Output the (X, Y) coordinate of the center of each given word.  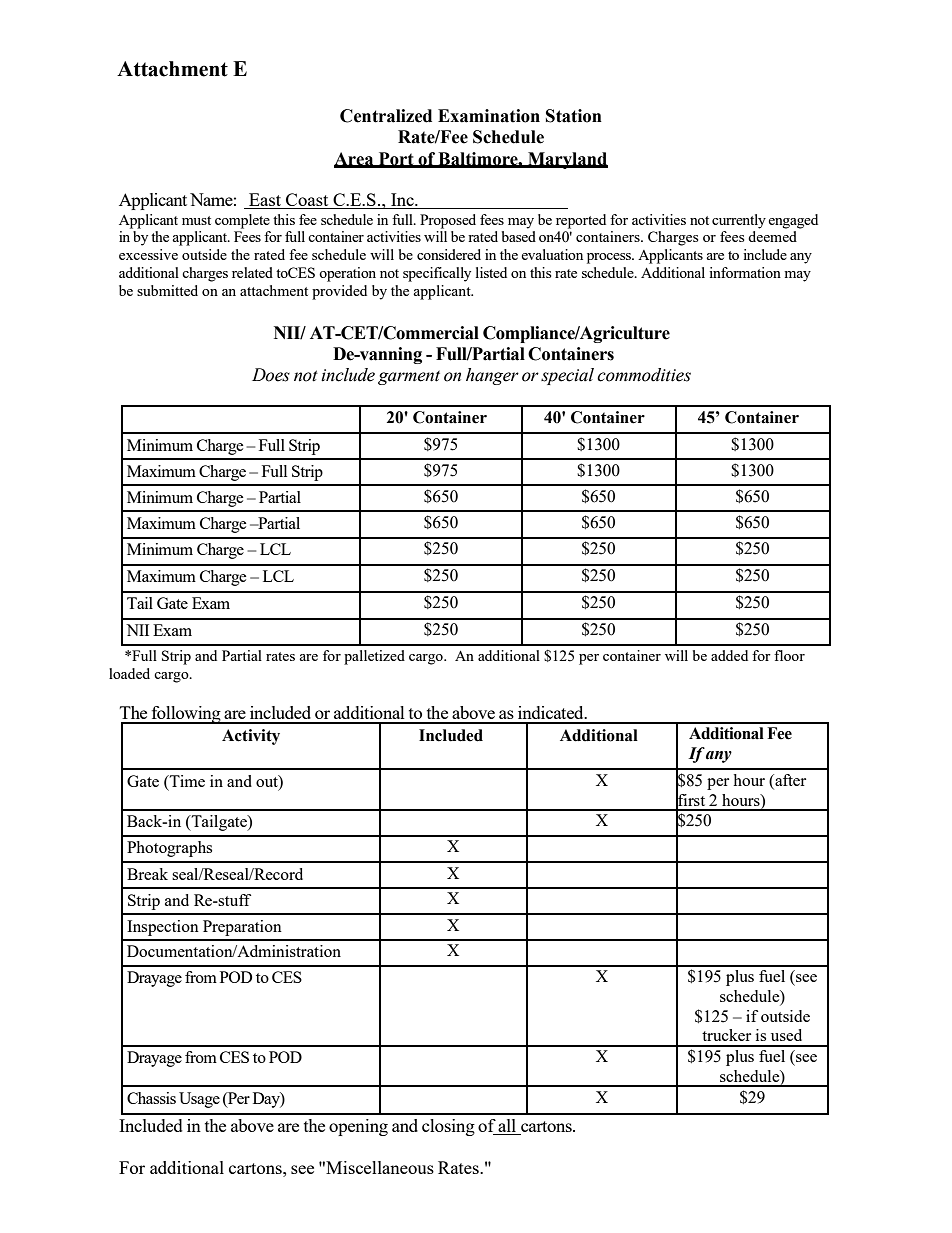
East (265, 201)
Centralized (386, 116)
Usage (199, 1100)
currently (739, 221)
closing (448, 1127)
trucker (726, 1035)
